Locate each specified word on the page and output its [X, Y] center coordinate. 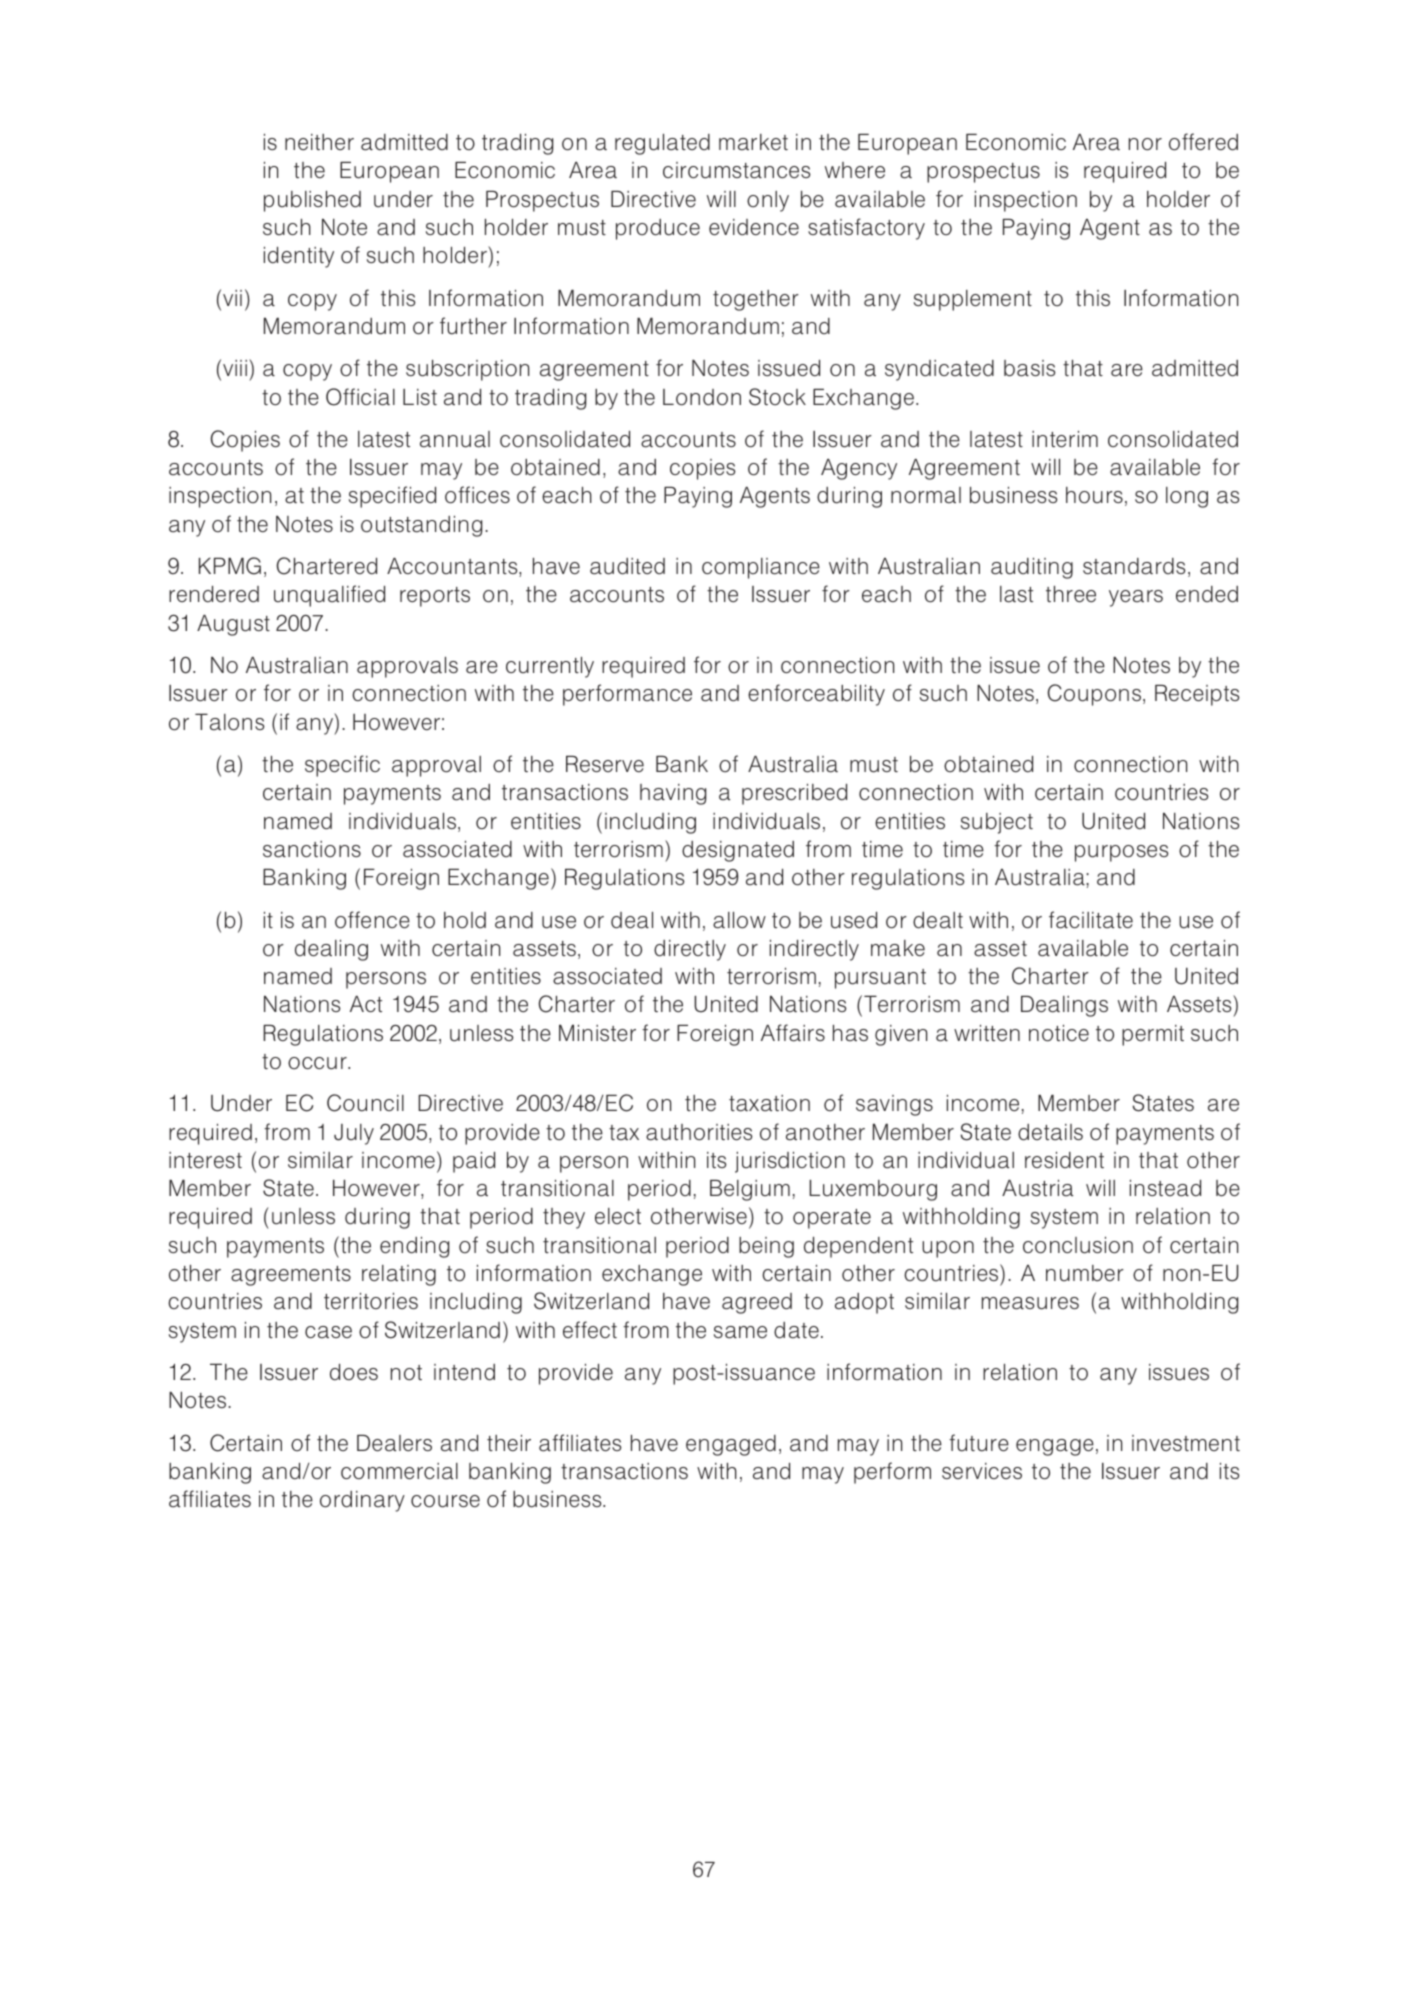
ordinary [362, 1501]
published [312, 201]
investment [1186, 1443]
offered [1203, 142]
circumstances [737, 170]
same [740, 1332]
